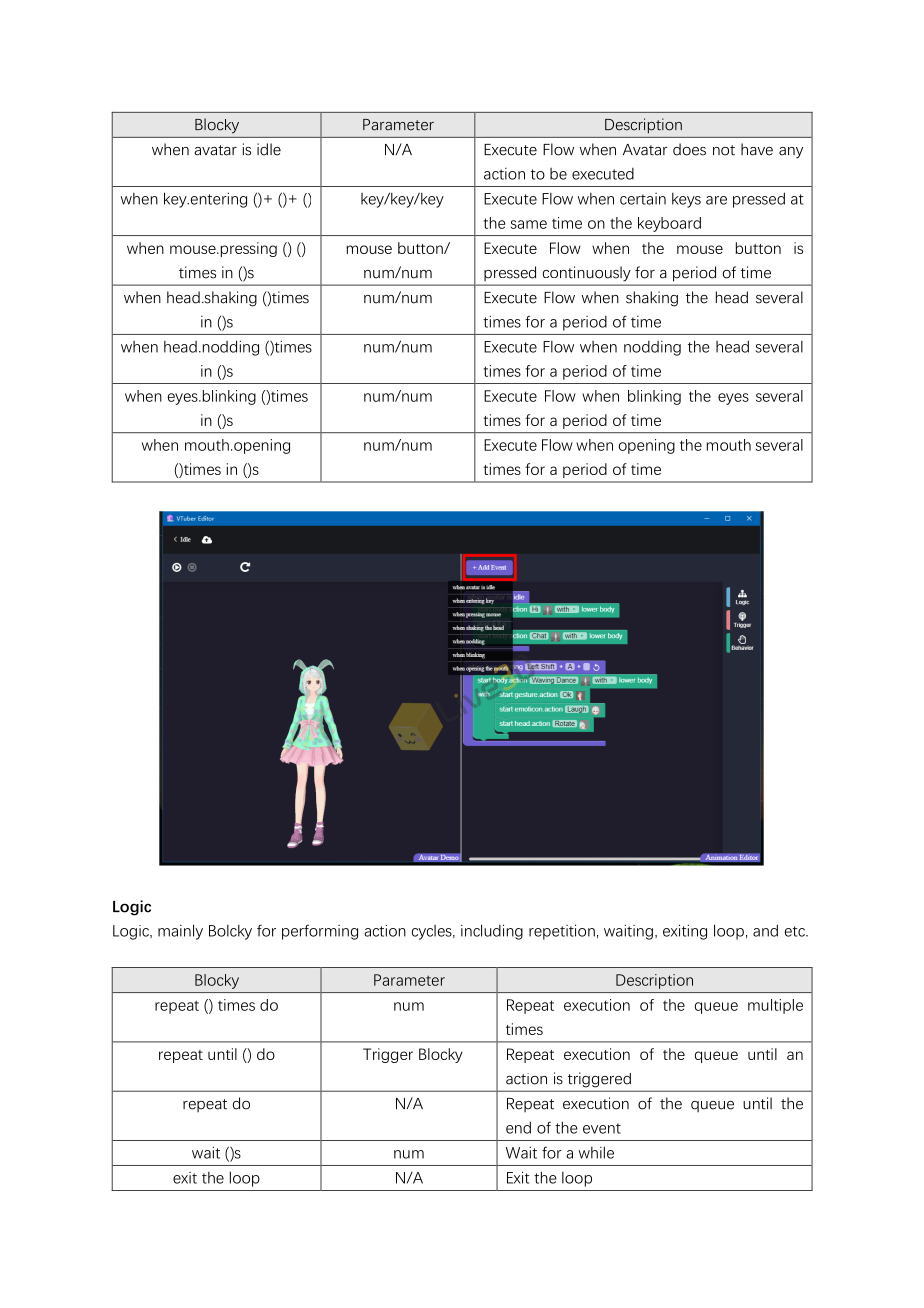 The width and height of the page is (924, 1308). I want to click on including, so click(492, 932).
